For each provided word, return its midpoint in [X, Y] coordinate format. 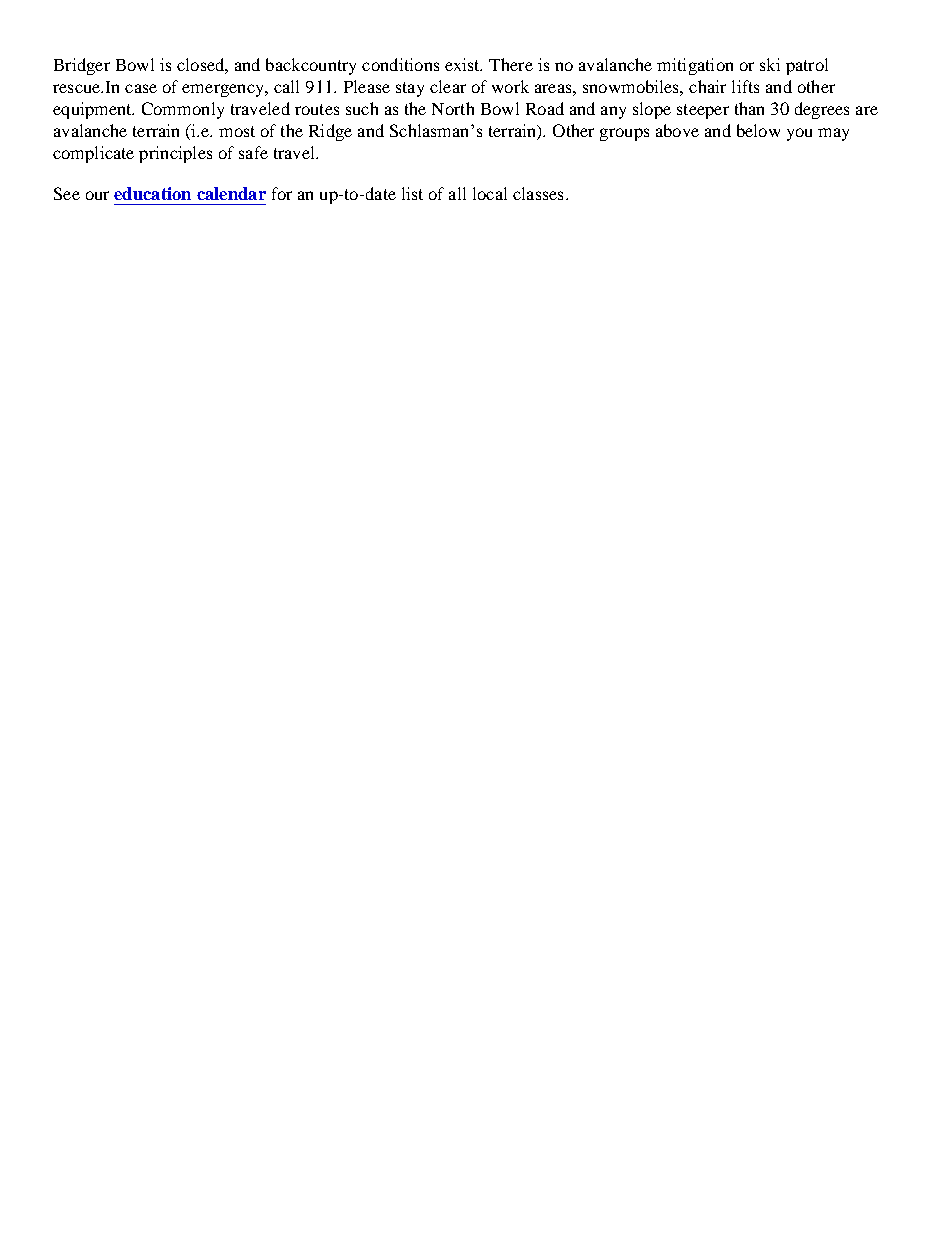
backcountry [311, 66]
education [152, 193]
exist [463, 64]
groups [624, 134]
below [758, 130]
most [237, 131]
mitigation [695, 66]
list [412, 193]
